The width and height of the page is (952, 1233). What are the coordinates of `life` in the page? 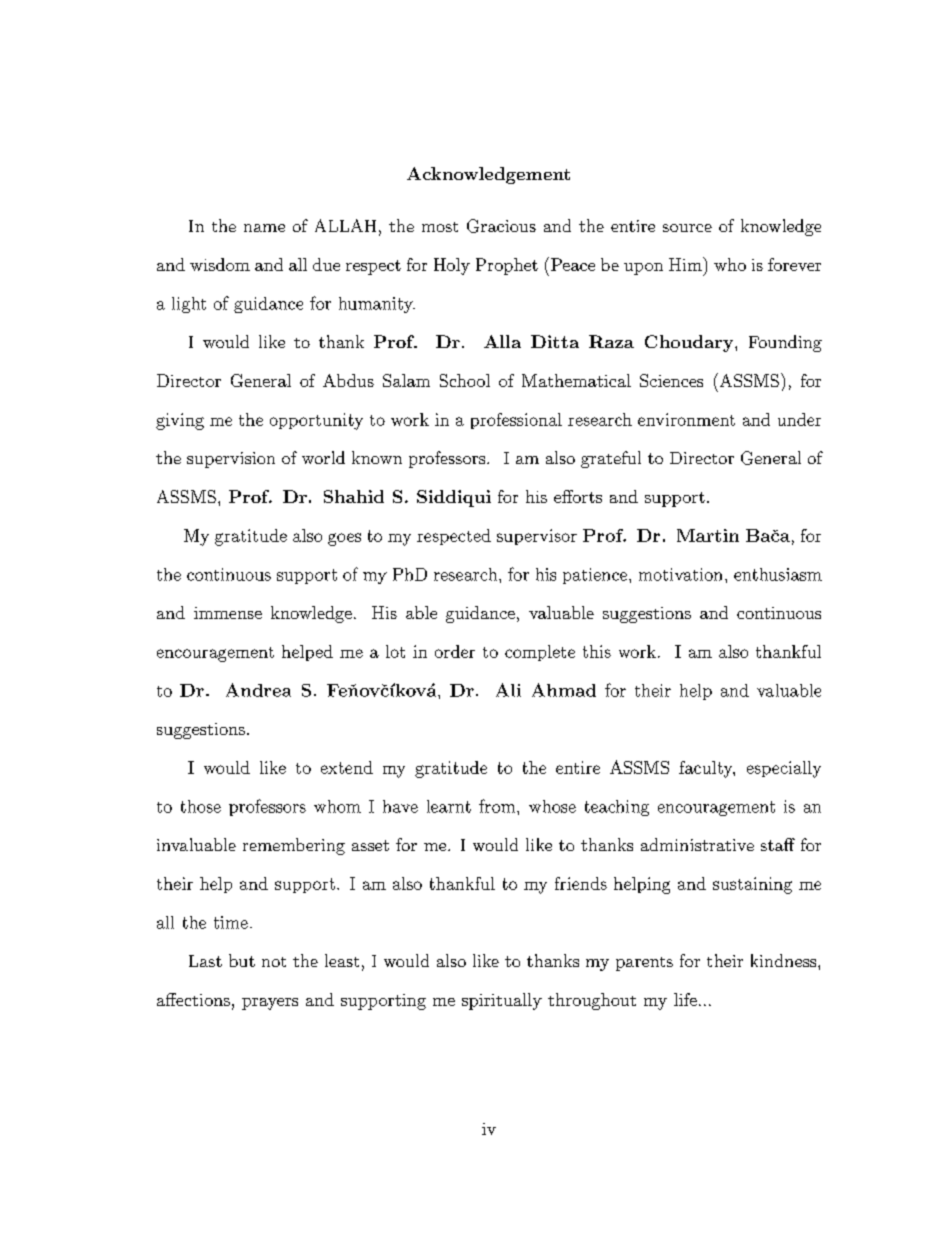 It's located at (685, 999).
